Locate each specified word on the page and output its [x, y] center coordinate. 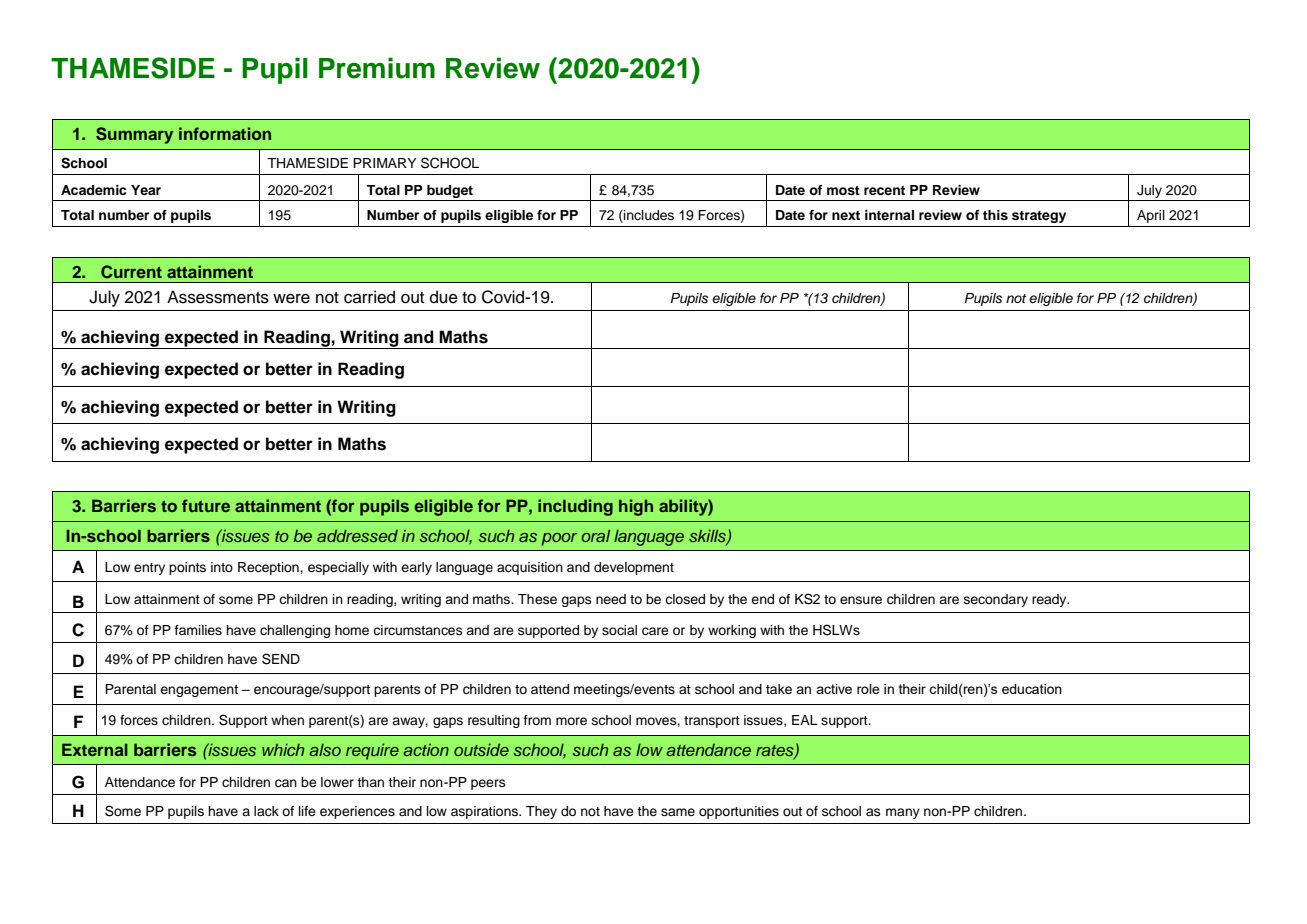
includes [648, 216]
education [1032, 689]
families [198, 630]
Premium [377, 68]
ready [1050, 600]
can [286, 783]
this [995, 215]
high [636, 507]
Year [146, 190]
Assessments [218, 297]
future [206, 505]
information [225, 133]
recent [884, 190]
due [444, 297]
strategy [1039, 217]
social [619, 630]
